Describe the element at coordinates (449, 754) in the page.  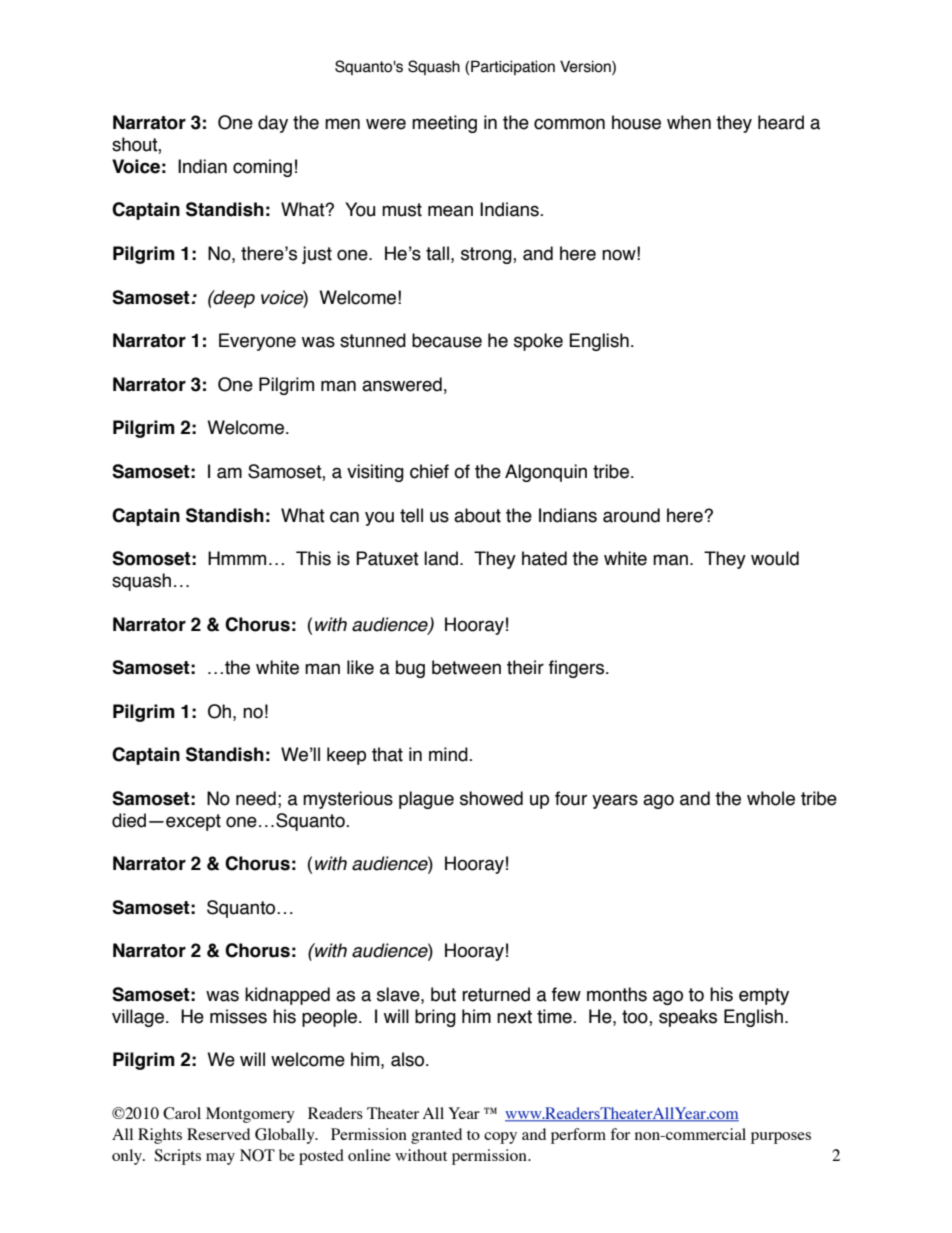
I see `mind` at that location.
